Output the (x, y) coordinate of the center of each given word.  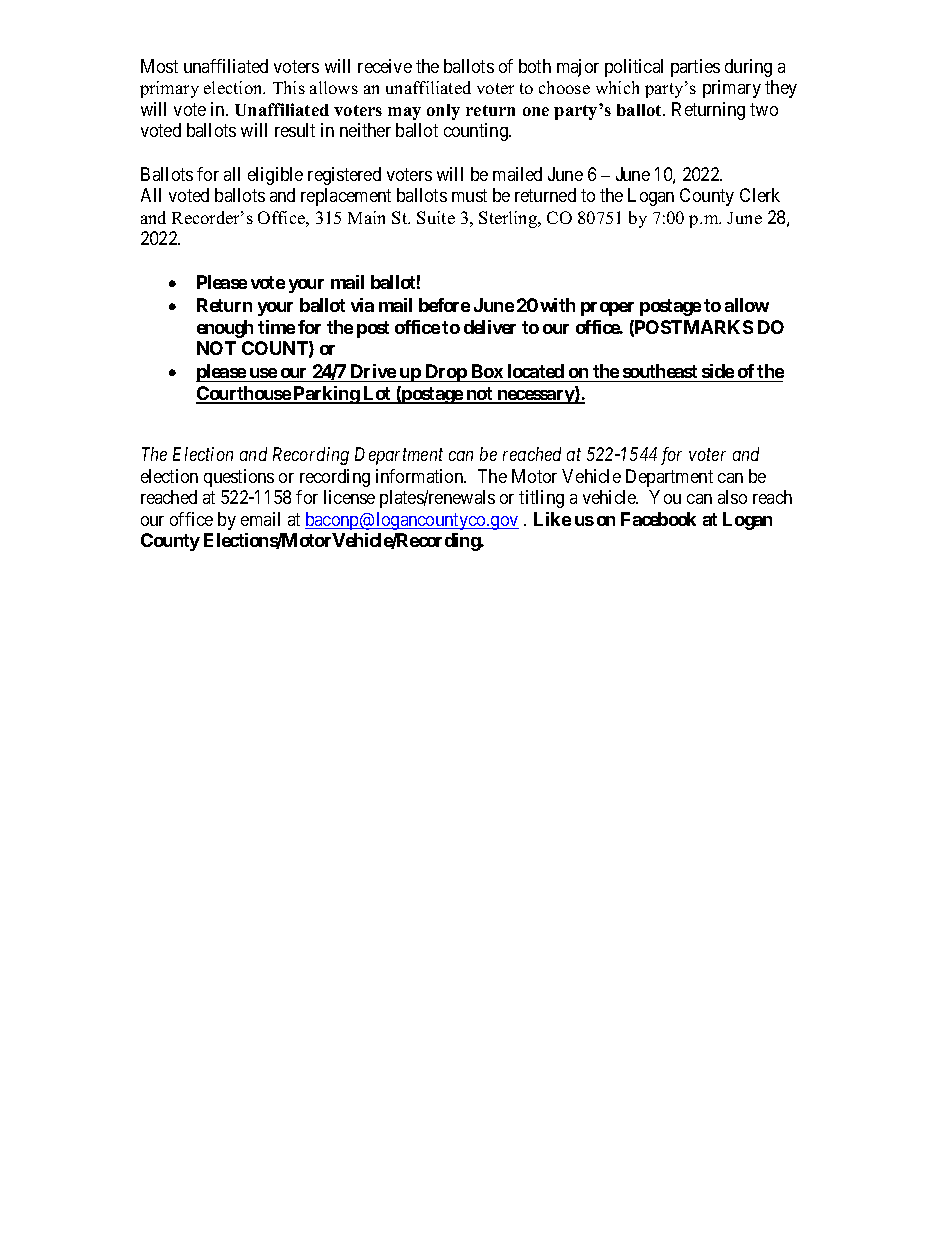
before (444, 305)
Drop (445, 373)
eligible (275, 176)
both (535, 66)
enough (225, 329)
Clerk (760, 195)
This (289, 87)
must (469, 195)
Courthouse (244, 394)
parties (695, 68)
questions (239, 478)
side (718, 371)
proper (607, 309)
